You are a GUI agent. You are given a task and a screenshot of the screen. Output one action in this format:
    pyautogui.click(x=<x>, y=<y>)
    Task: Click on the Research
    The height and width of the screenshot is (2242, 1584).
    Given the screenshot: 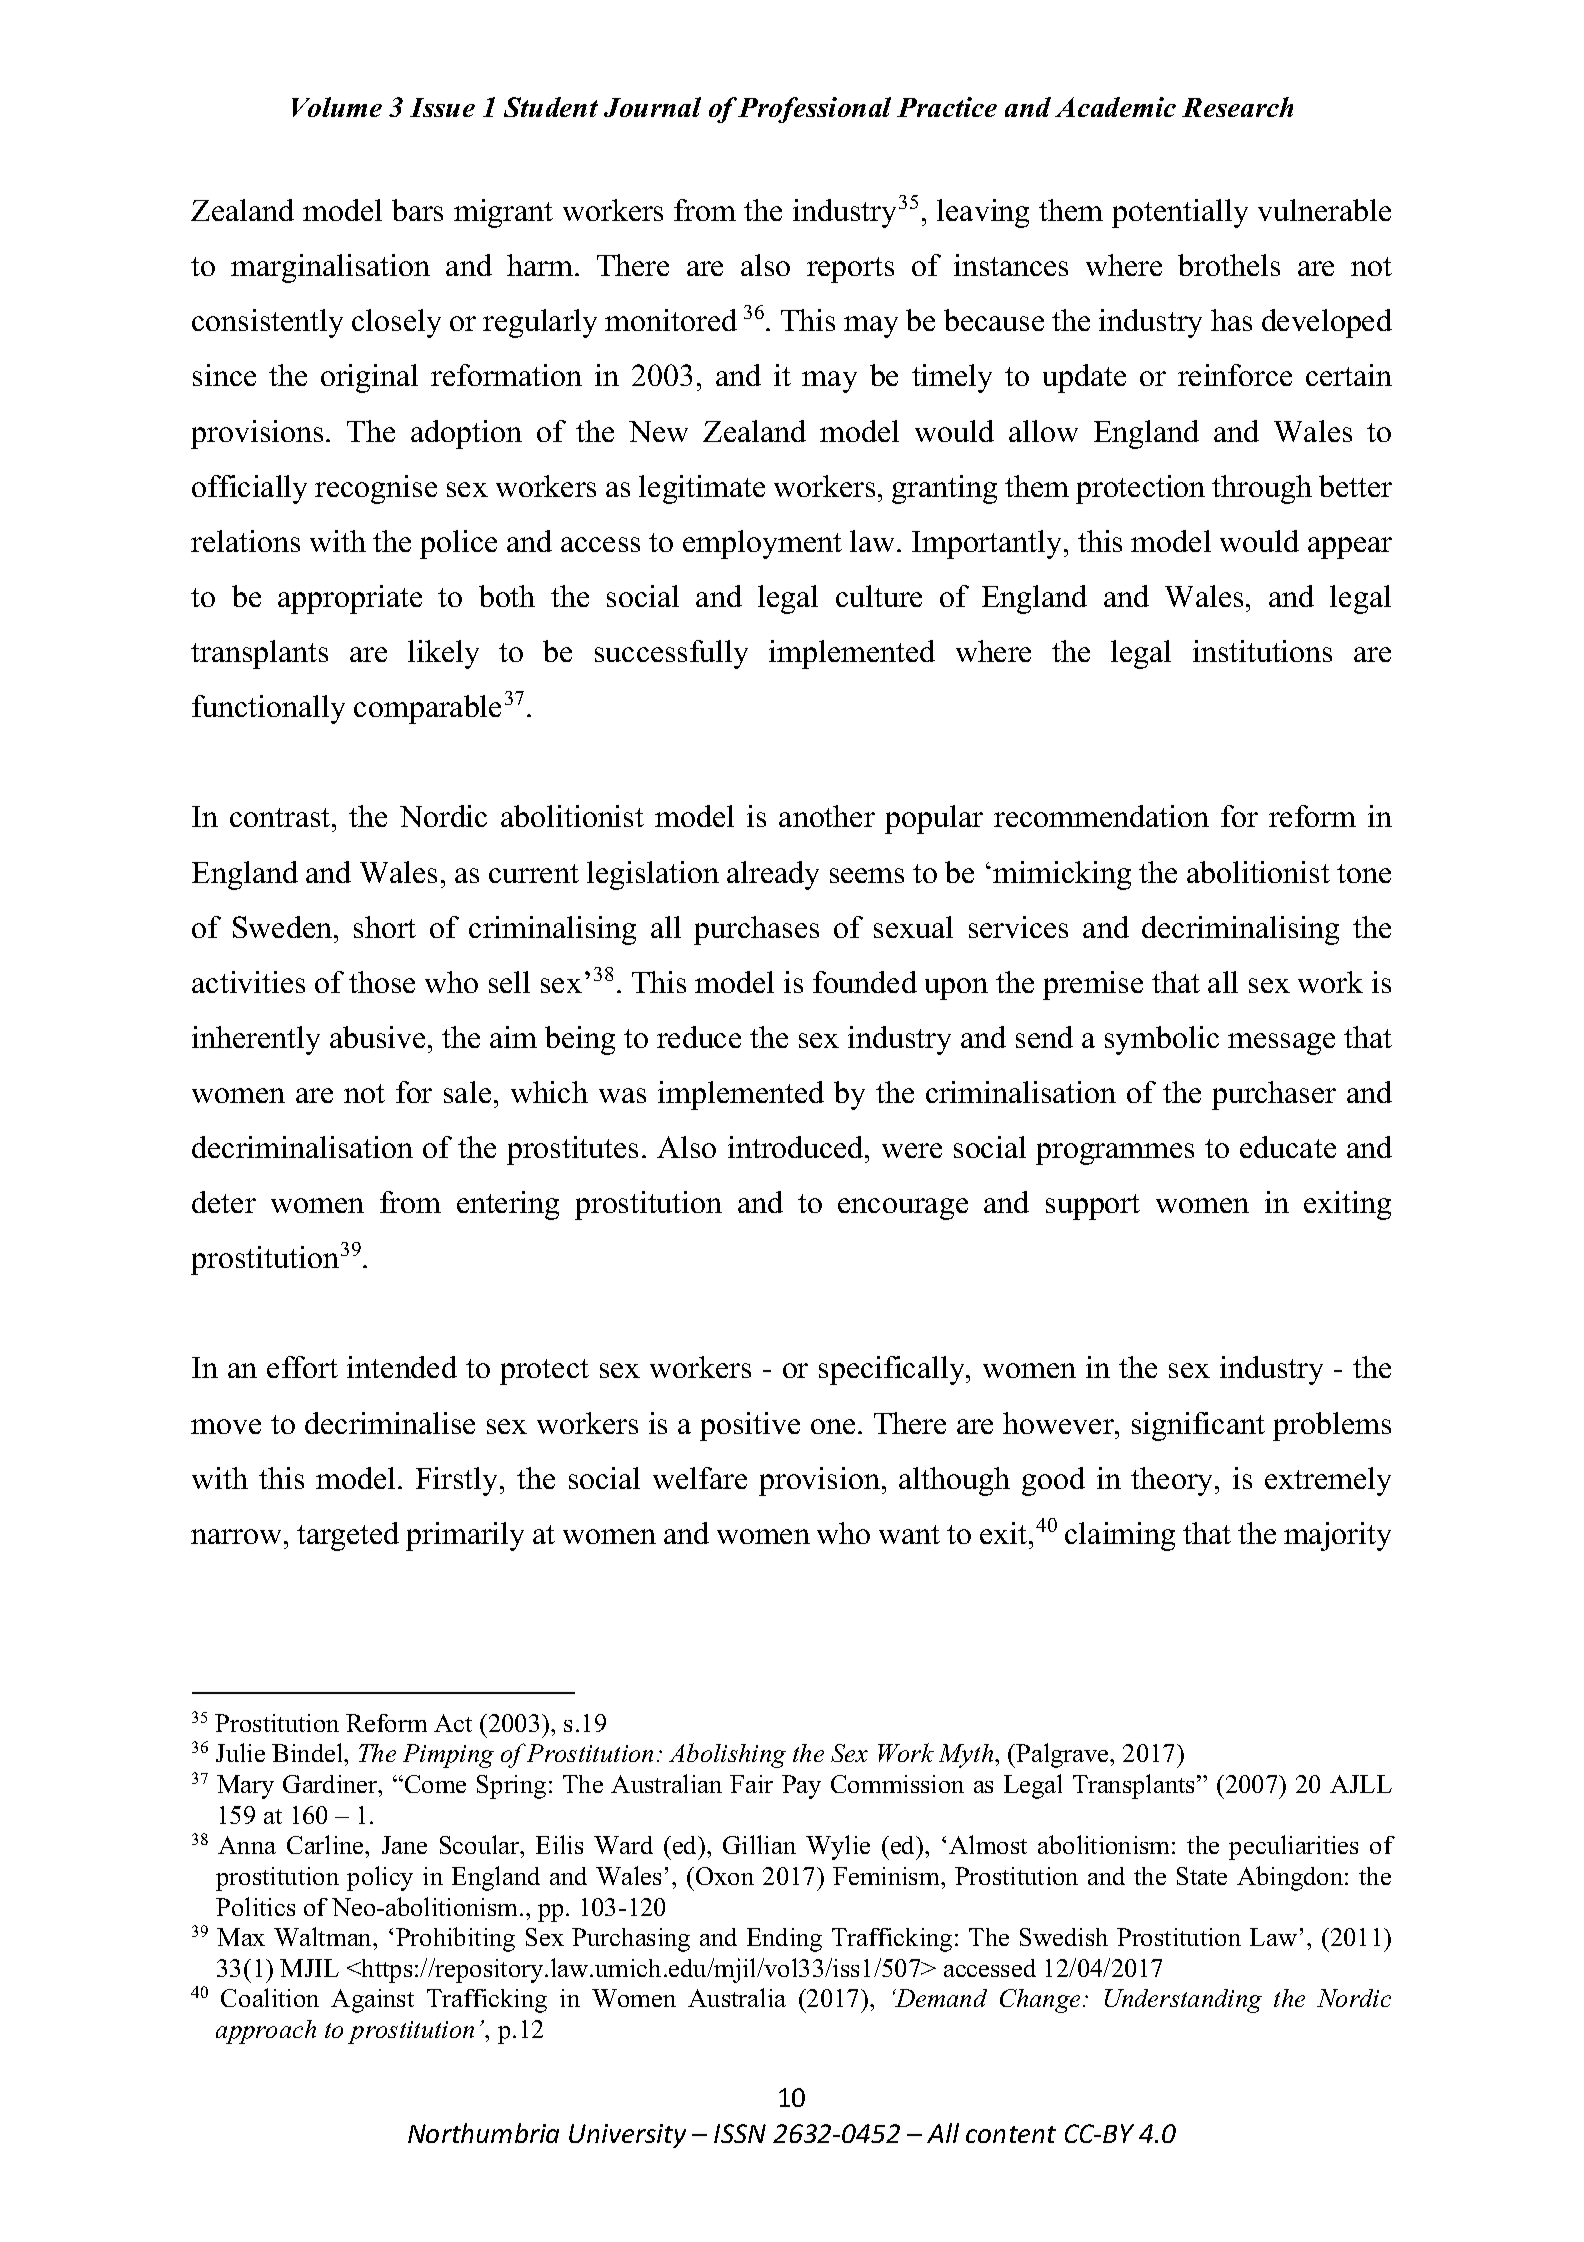 What is the action you would take?
    pyautogui.click(x=1237, y=107)
